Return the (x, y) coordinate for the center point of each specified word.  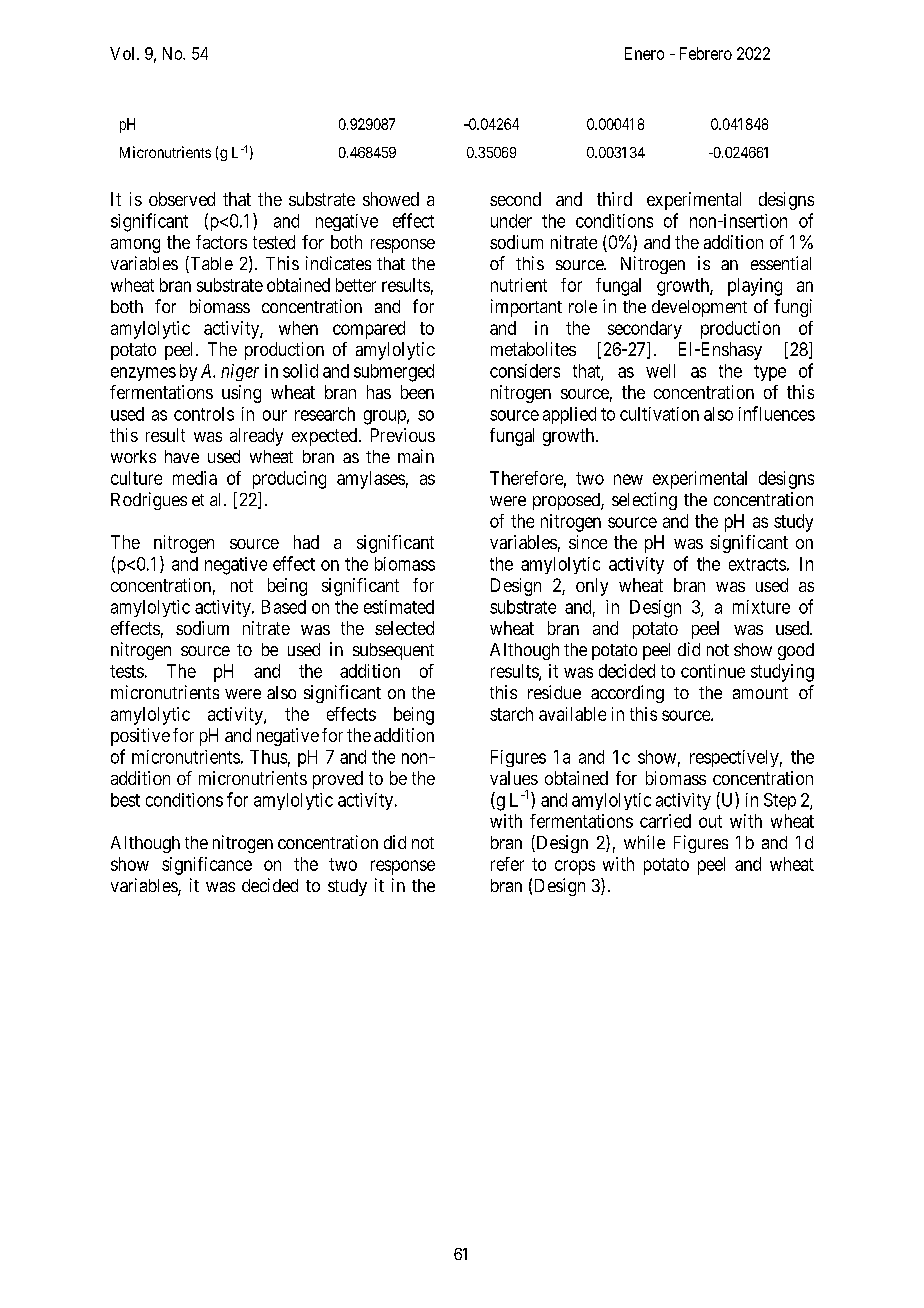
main (416, 456)
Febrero (706, 53)
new (628, 479)
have (182, 456)
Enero (644, 53)
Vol (124, 53)
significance (207, 866)
